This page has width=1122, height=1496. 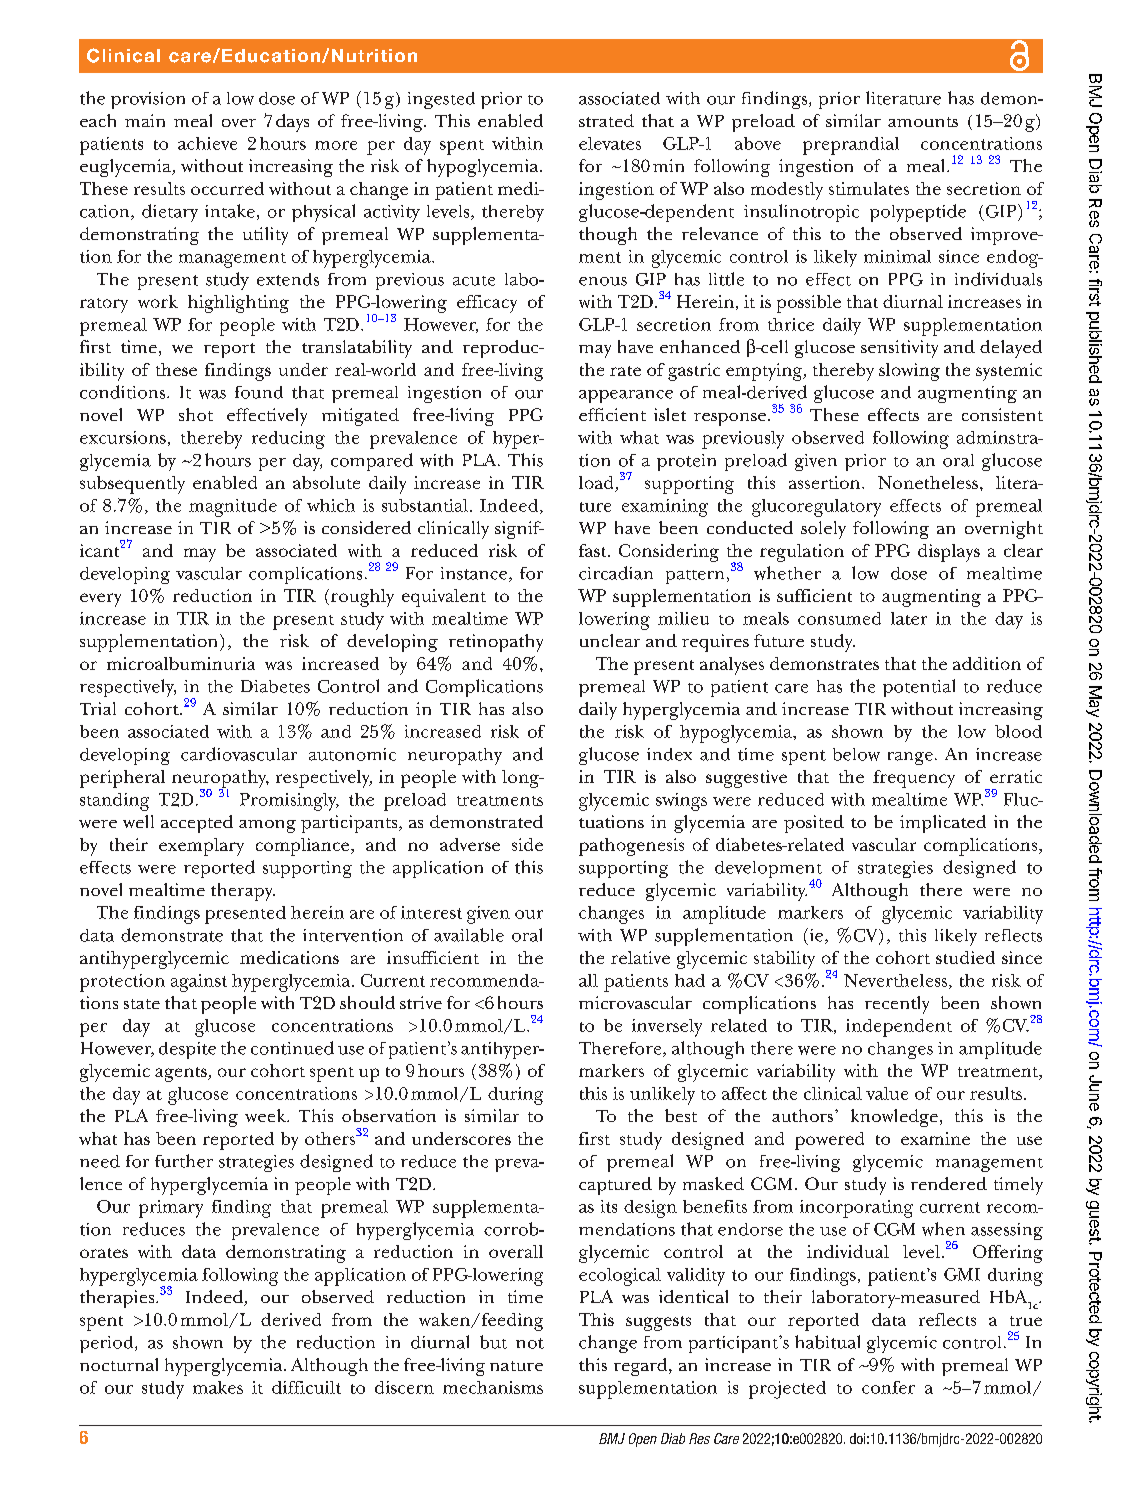 I want to click on makes, so click(x=218, y=1387).
